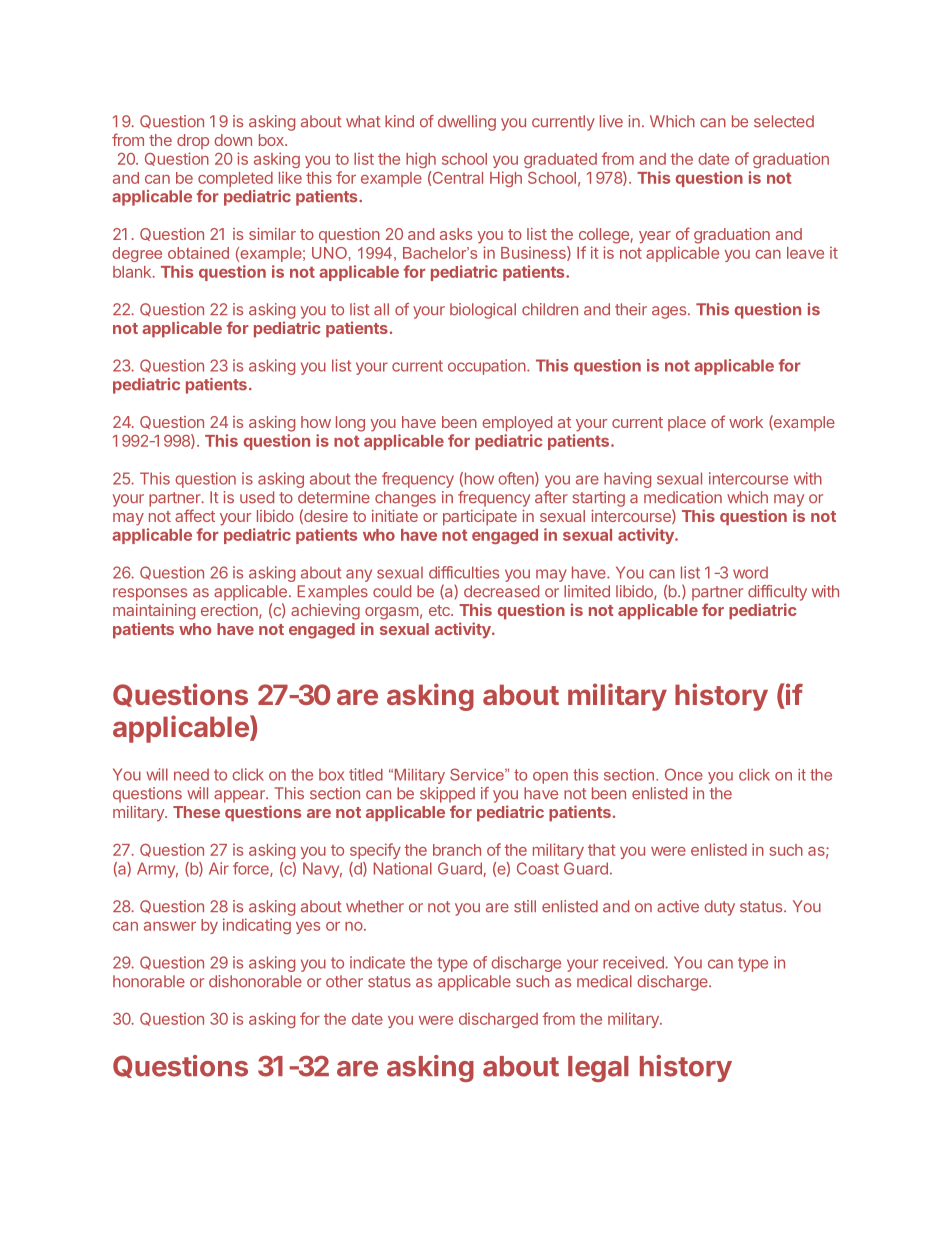 This screenshot has height=1233, width=952. What do you see at coordinates (746, 422) in the screenshot?
I see `work` at bounding box center [746, 422].
